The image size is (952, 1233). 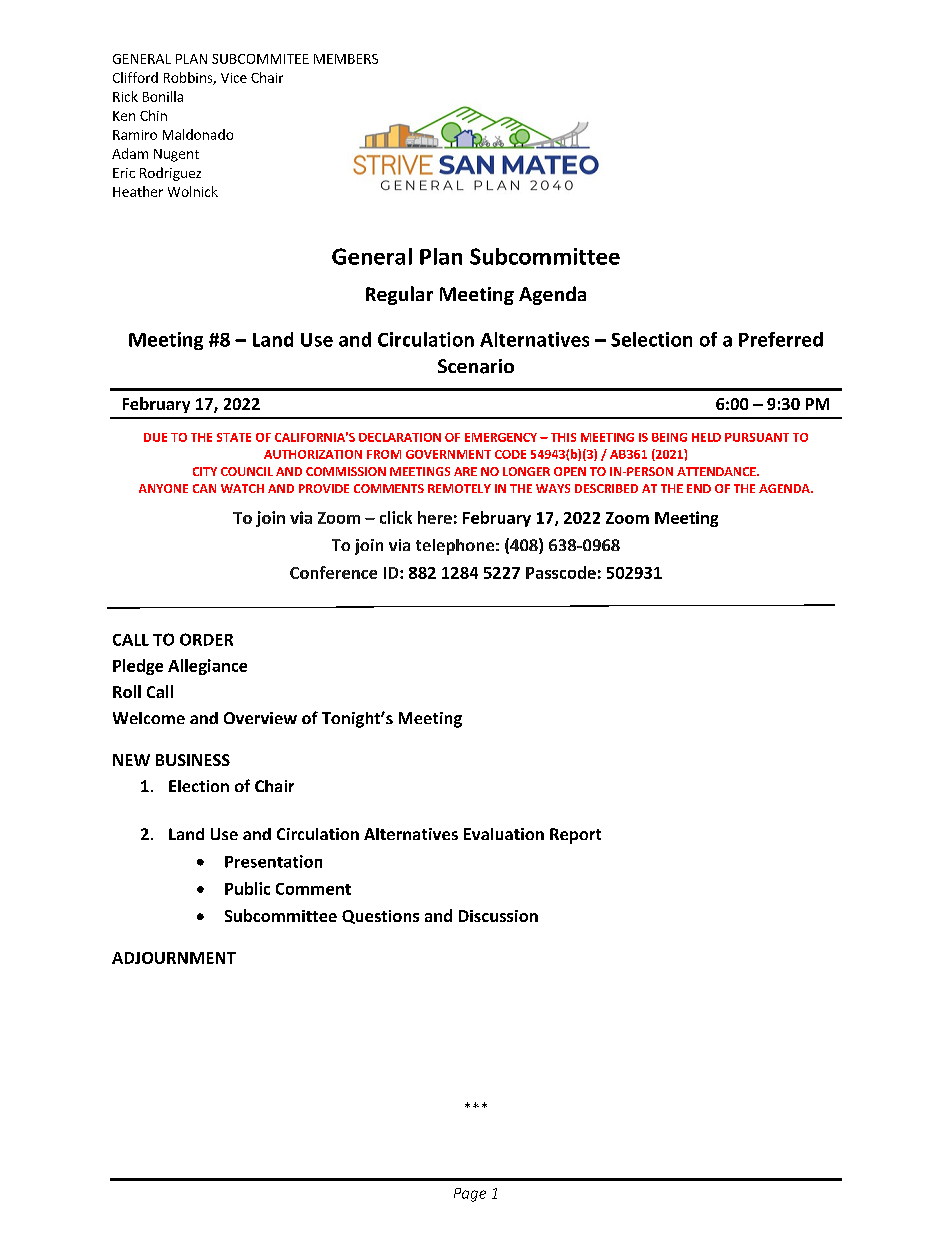 What do you see at coordinates (346, 59) in the screenshot?
I see `MEMBERS` at bounding box center [346, 59].
